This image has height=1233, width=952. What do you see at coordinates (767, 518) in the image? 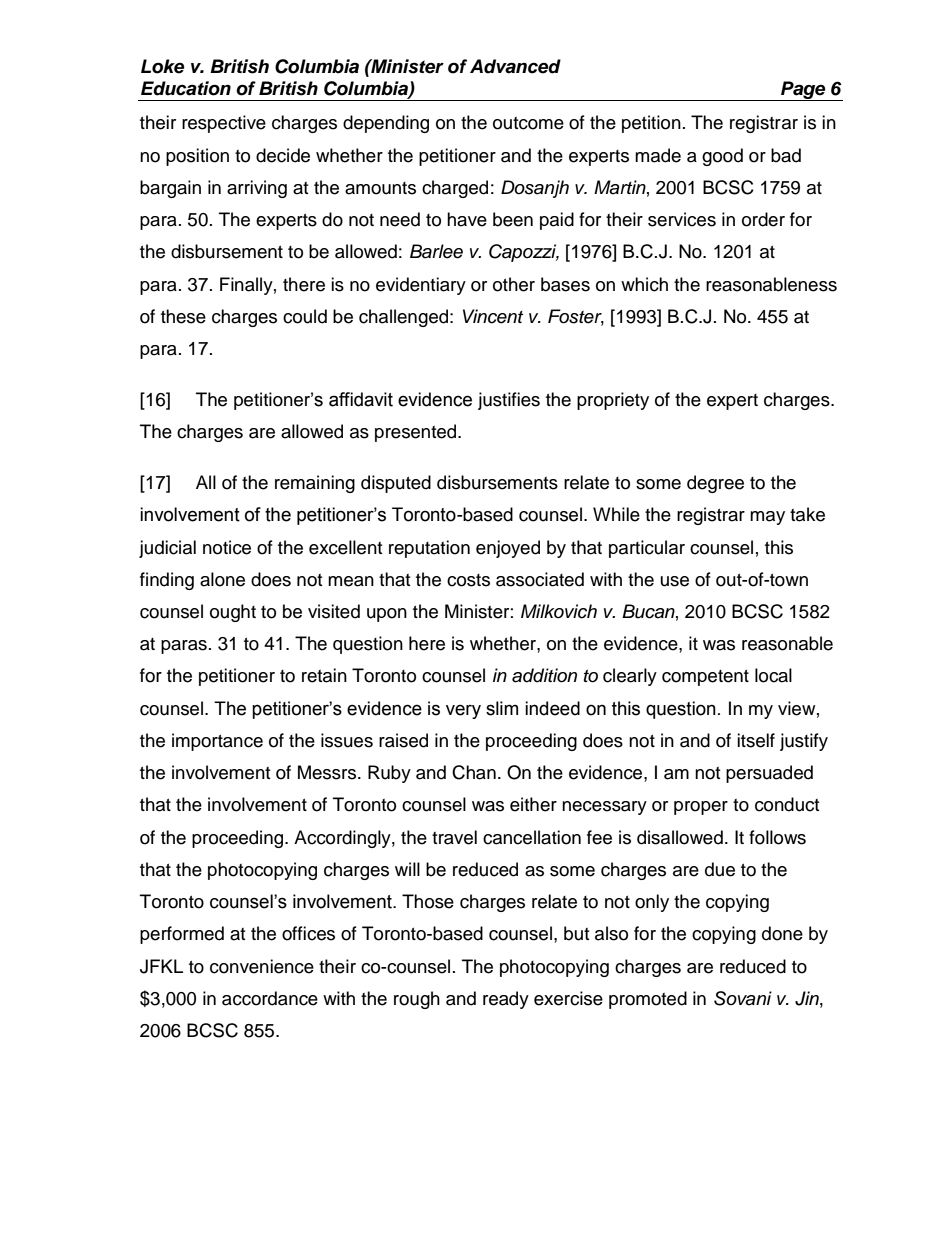
I see `may` at bounding box center [767, 518].
